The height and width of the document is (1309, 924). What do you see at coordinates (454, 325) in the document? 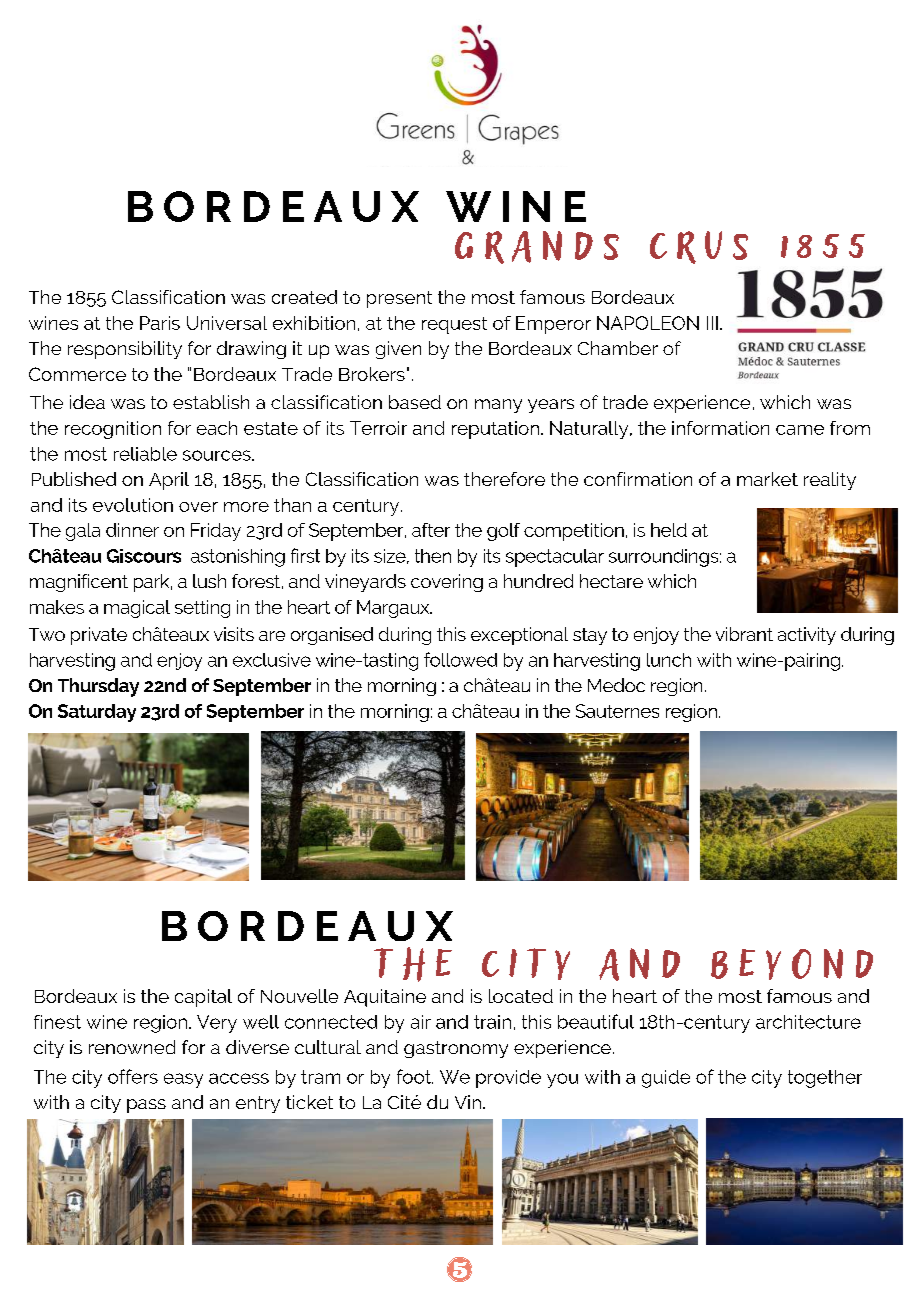
I see `request` at bounding box center [454, 325].
